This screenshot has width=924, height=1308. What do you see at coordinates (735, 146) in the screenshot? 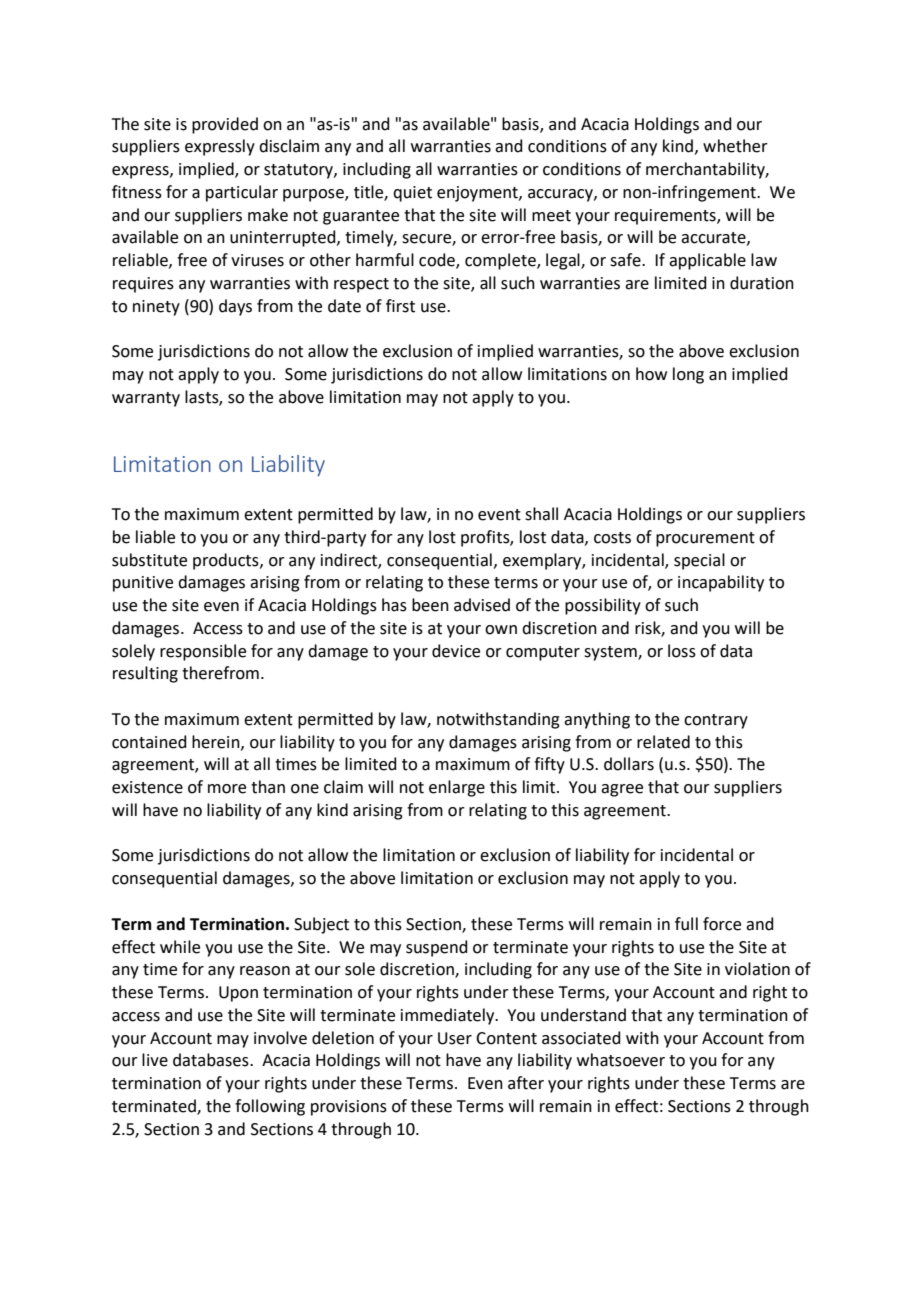
I see `whether` at bounding box center [735, 146].
